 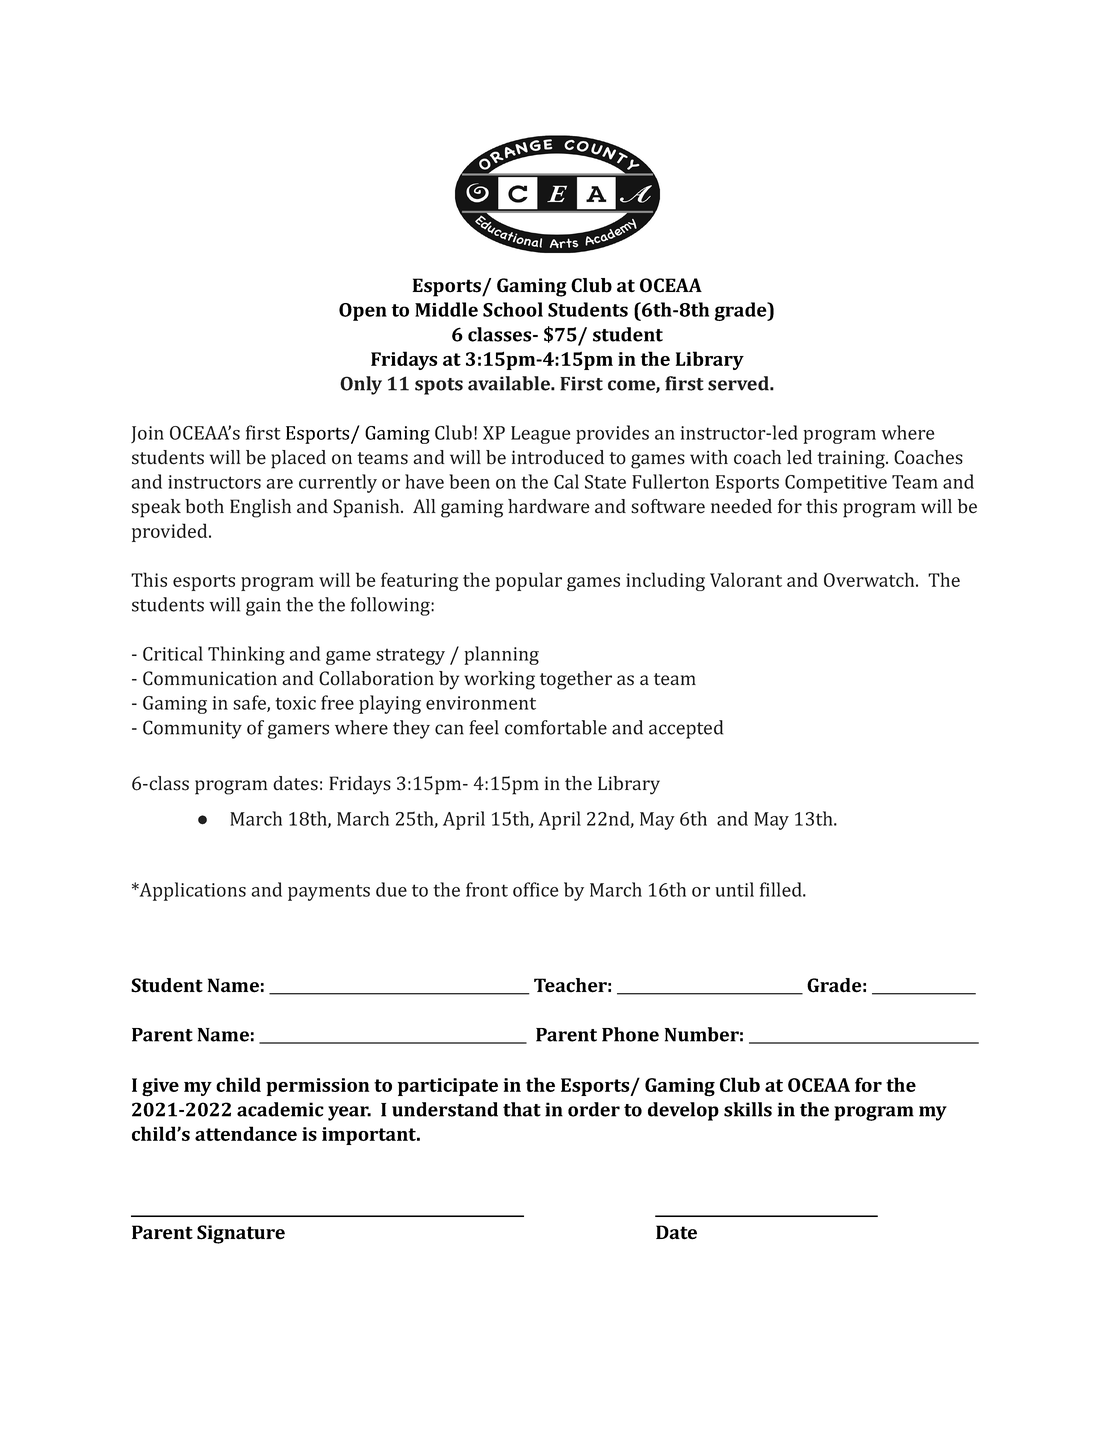 I want to click on School, so click(x=513, y=309).
